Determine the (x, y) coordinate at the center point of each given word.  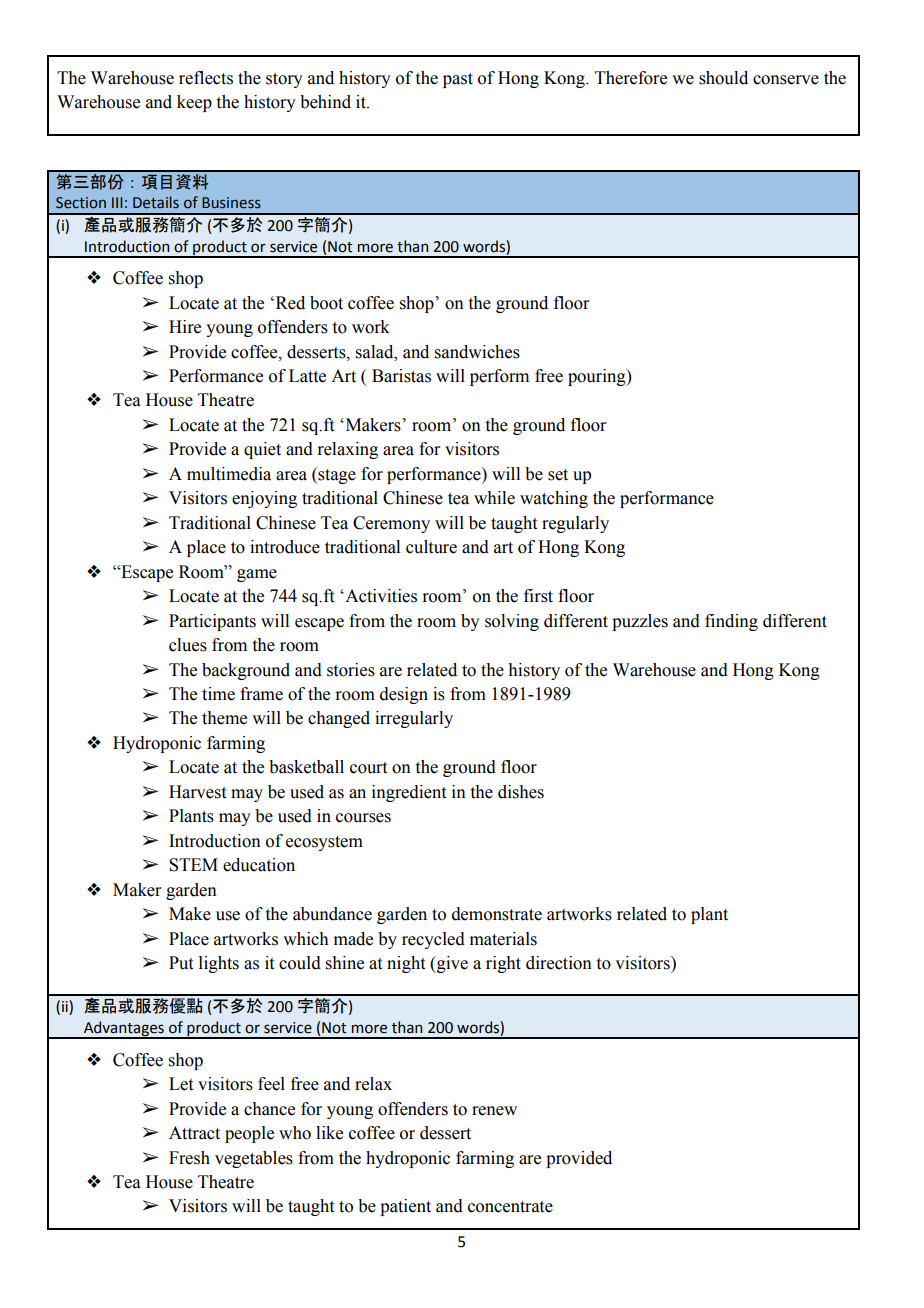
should (723, 78)
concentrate (510, 1207)
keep (194, 103)
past (458, 80)
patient (405, 1207)
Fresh (189, 1158)
